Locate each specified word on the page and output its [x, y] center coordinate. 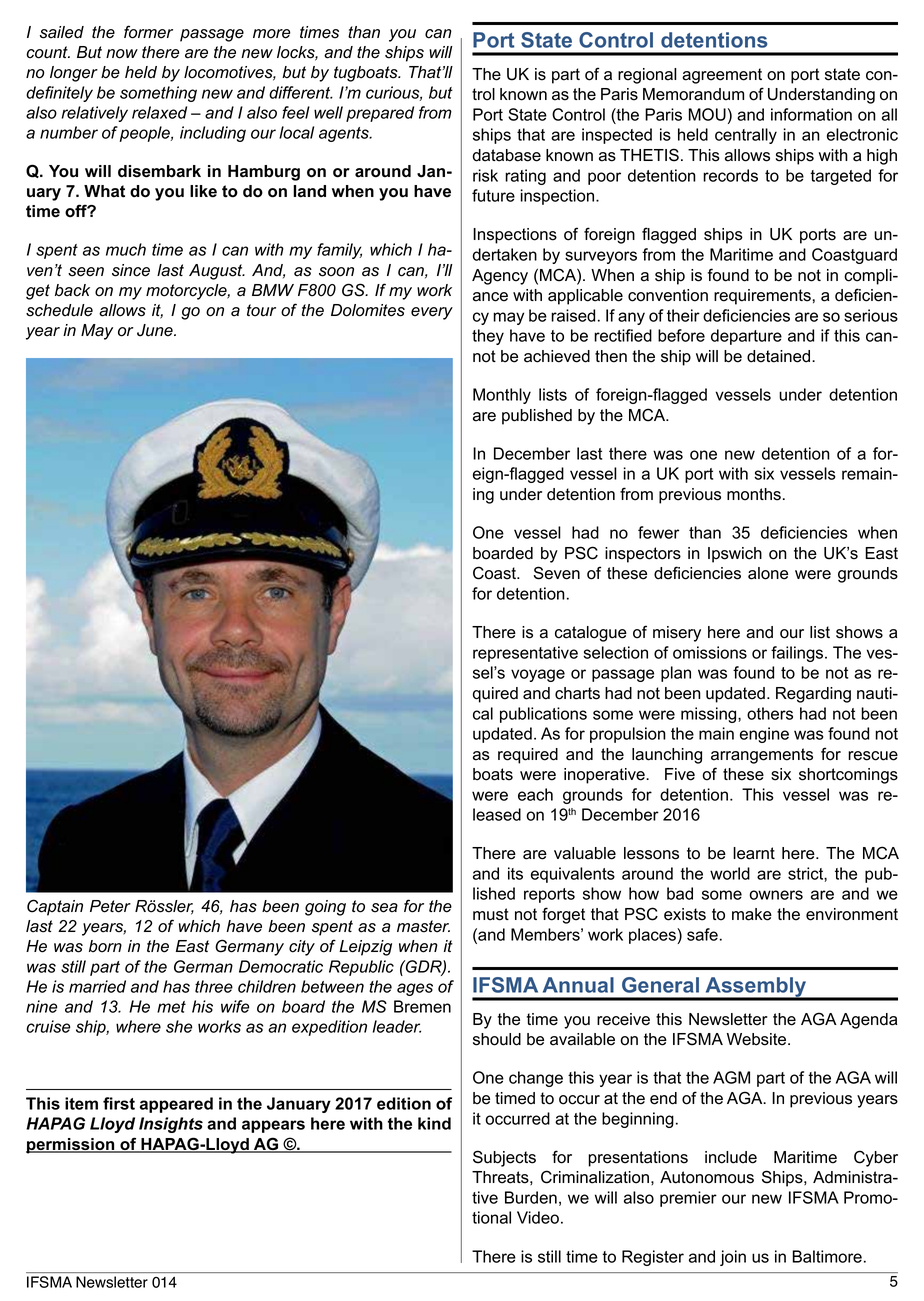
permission [71, 1146]
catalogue [591, 634]
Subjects [504, 1158]
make [752, 914]
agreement [722, 76]
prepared [380, 114]
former [148, 32]
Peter [110, 906]
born [105, 946]
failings [798, 654]
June [156, 330]
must [491, 914]
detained [780, 356]
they [488, 337]
